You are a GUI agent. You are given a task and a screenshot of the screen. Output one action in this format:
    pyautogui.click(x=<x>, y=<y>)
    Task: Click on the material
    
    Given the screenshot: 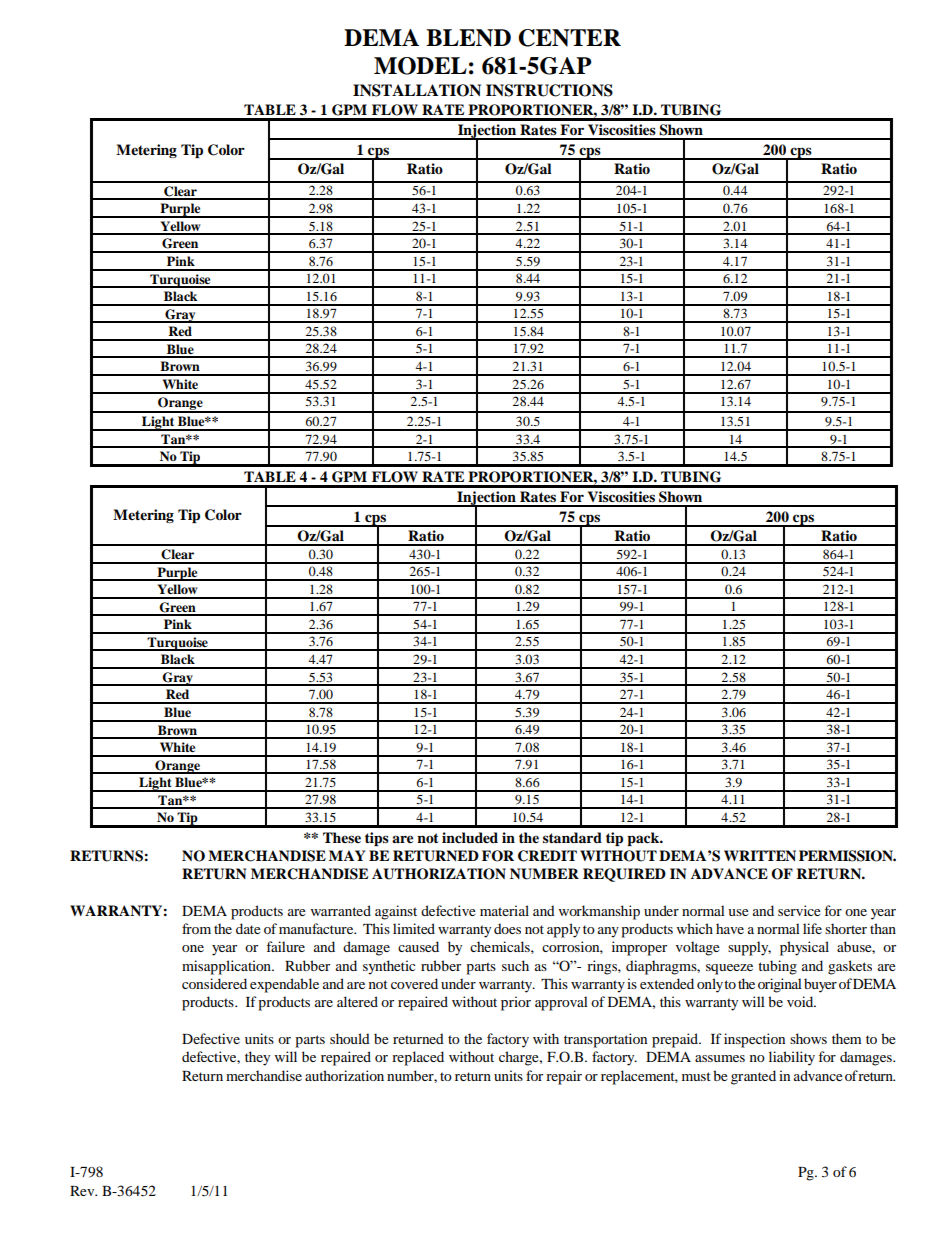 What is the action you would take?
    pyautogui.click(x=504, y=910)
